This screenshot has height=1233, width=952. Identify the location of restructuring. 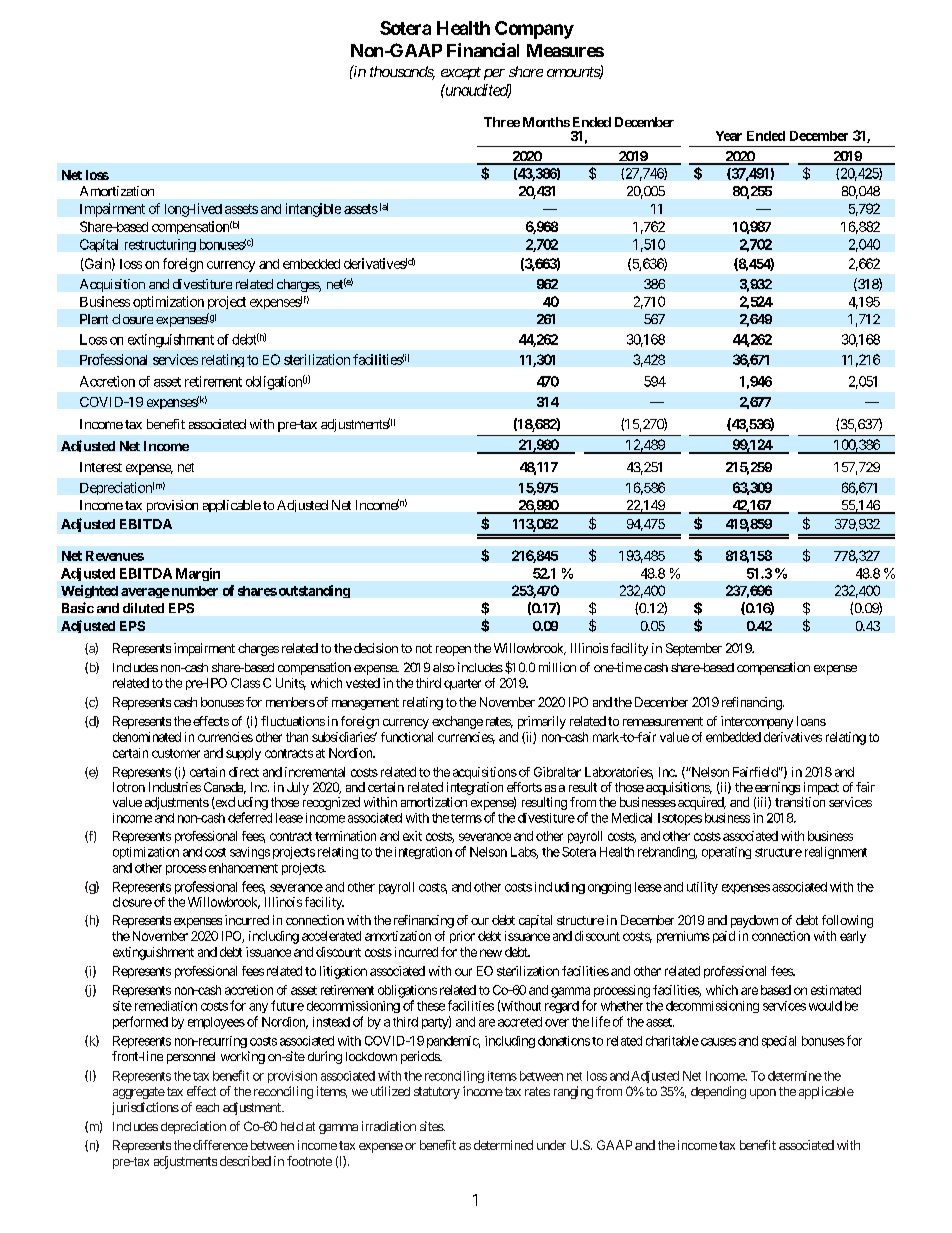
(160, 245).
